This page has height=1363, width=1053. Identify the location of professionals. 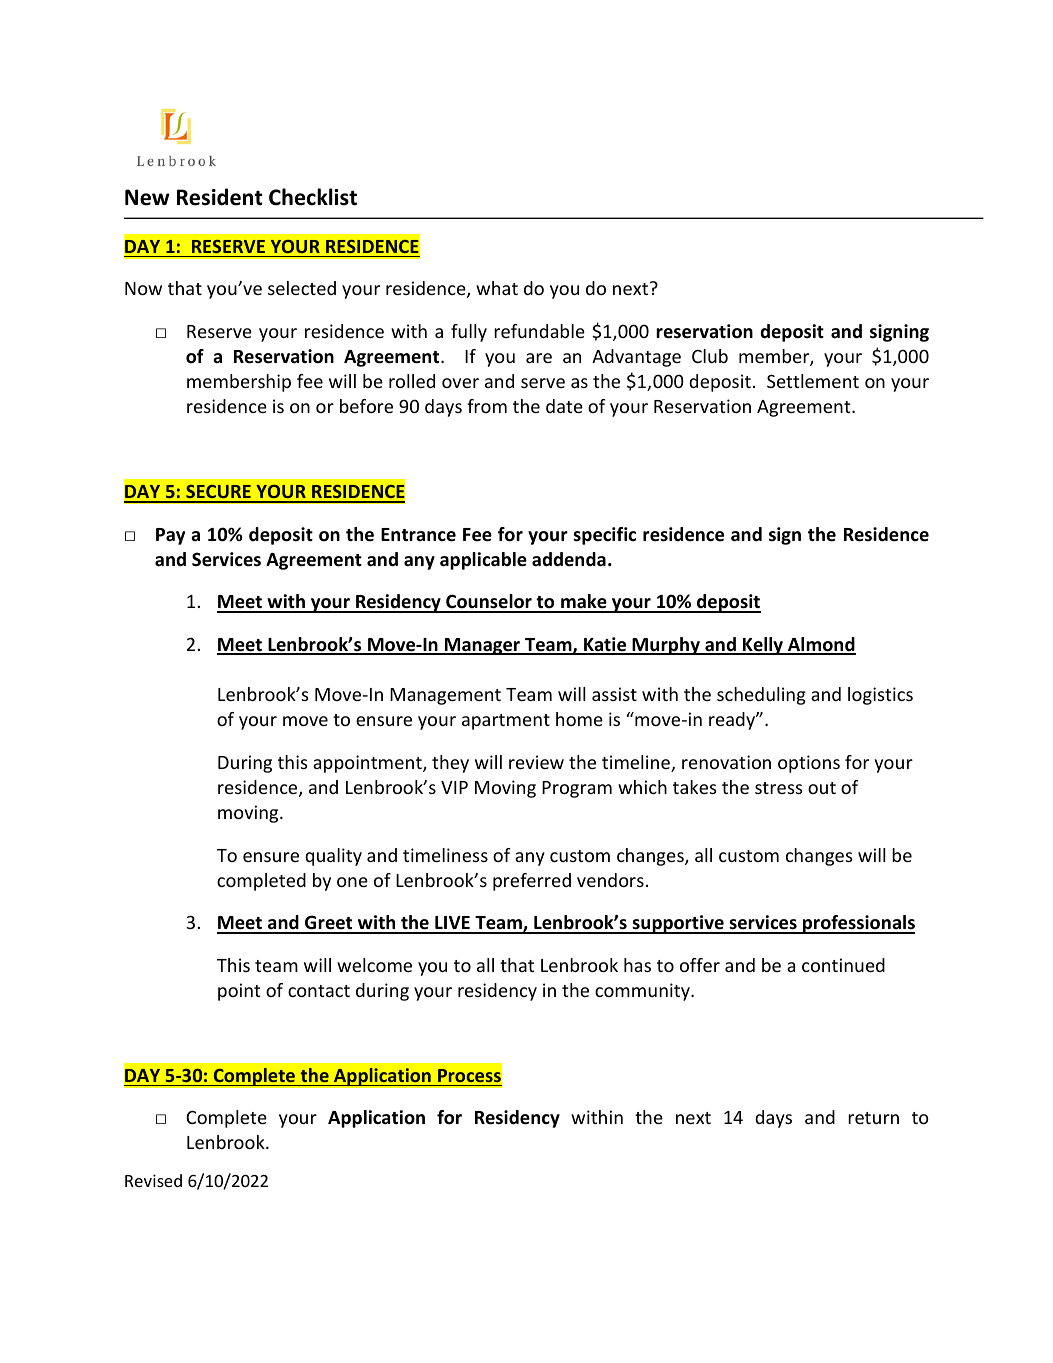
(858, 924).
